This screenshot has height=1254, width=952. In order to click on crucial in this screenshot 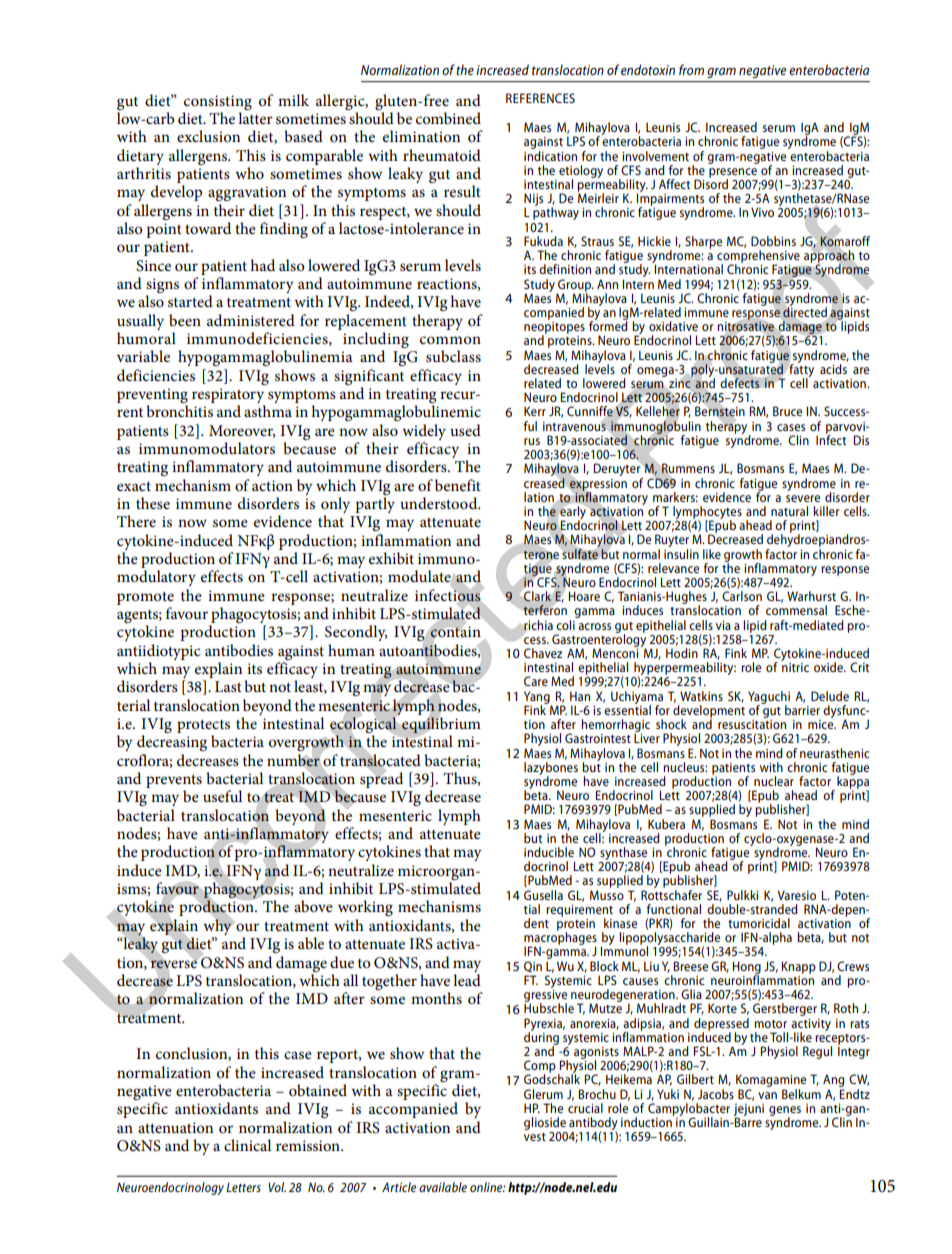, I will do `click(585, 1108)`.
